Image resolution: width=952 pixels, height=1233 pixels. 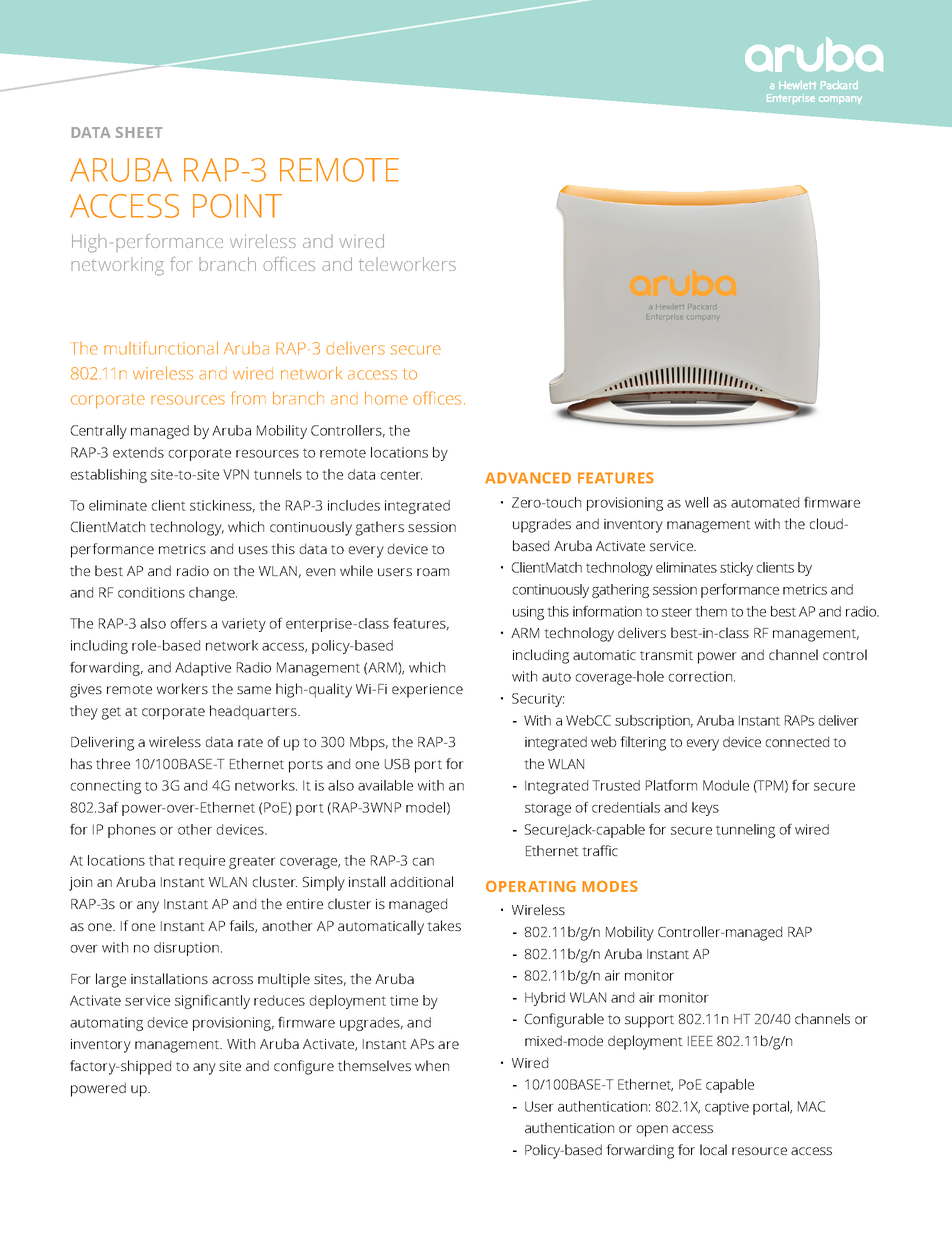 I want to click on well, so click(x=696, y=502).
